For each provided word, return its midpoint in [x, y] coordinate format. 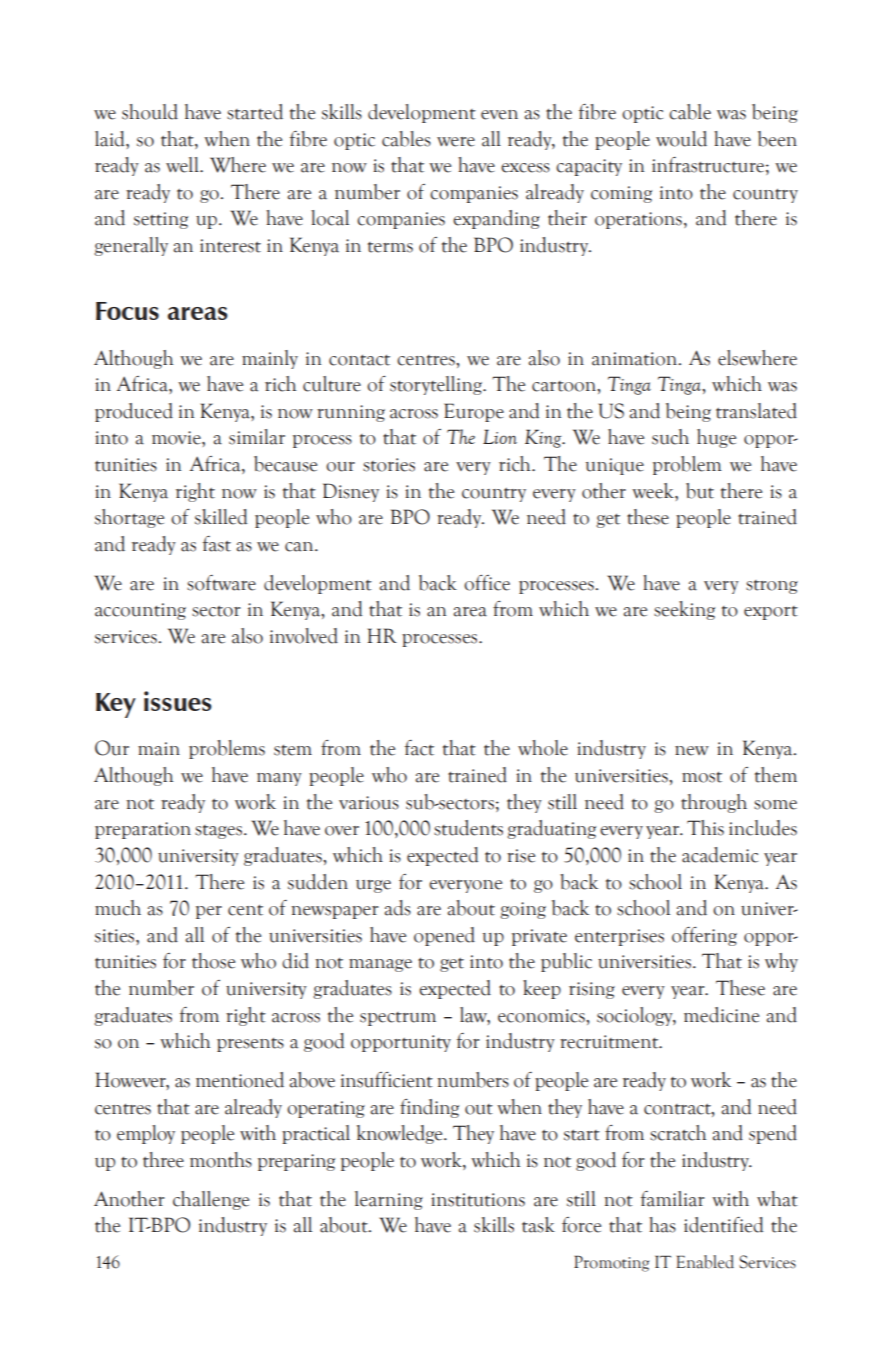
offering [704, 936]
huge [716, 438]
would [681, 139]
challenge [211, 1200]
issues [178, 701]
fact [419, 748]
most [702, 777]
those [213, 961]
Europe [474, 412]
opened [444, 936]
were [456, 142]
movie [177, 438]
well [183, 165]
